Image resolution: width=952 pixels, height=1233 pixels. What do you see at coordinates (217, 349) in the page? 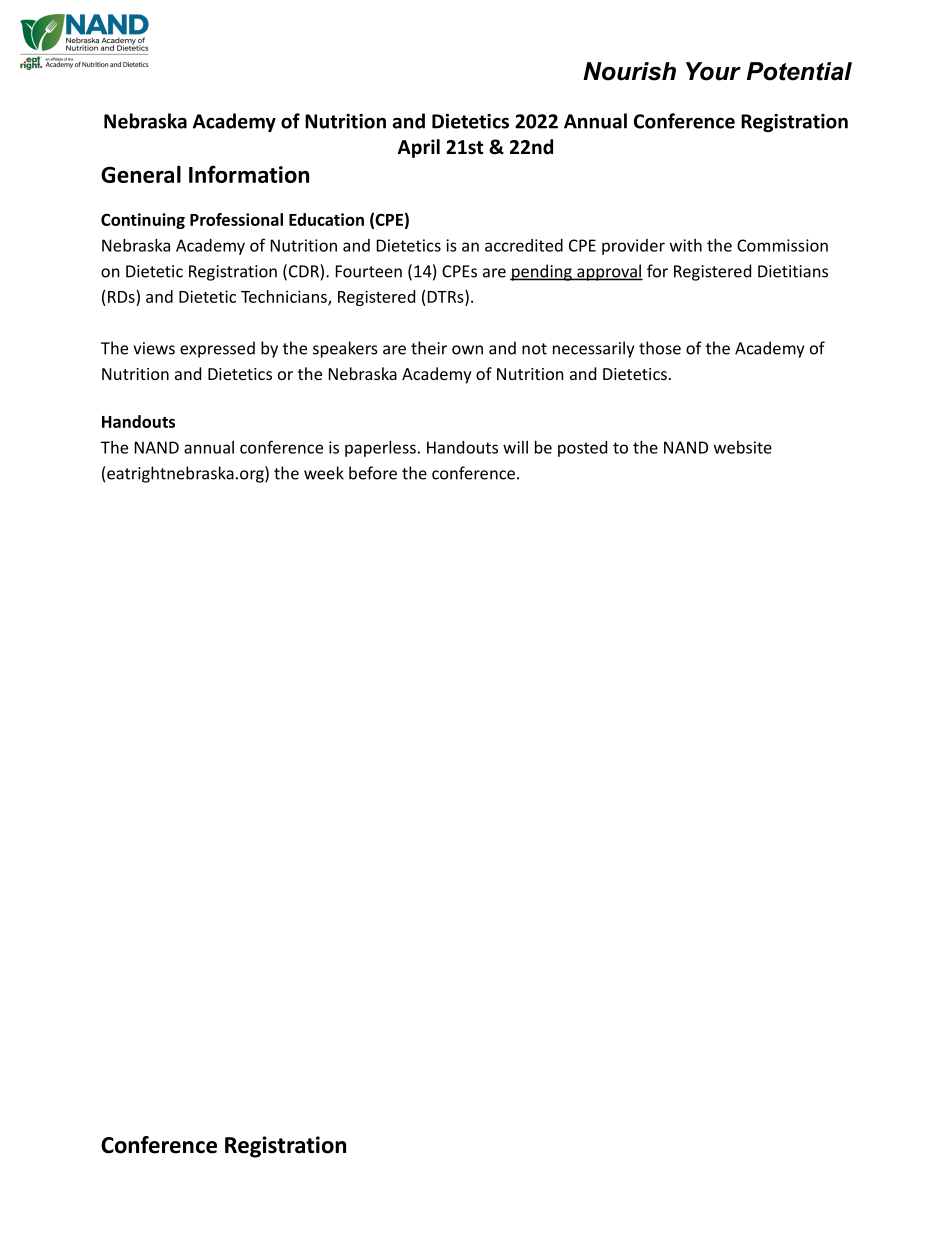
I see `expressed` at bounding box center [217, 349].
